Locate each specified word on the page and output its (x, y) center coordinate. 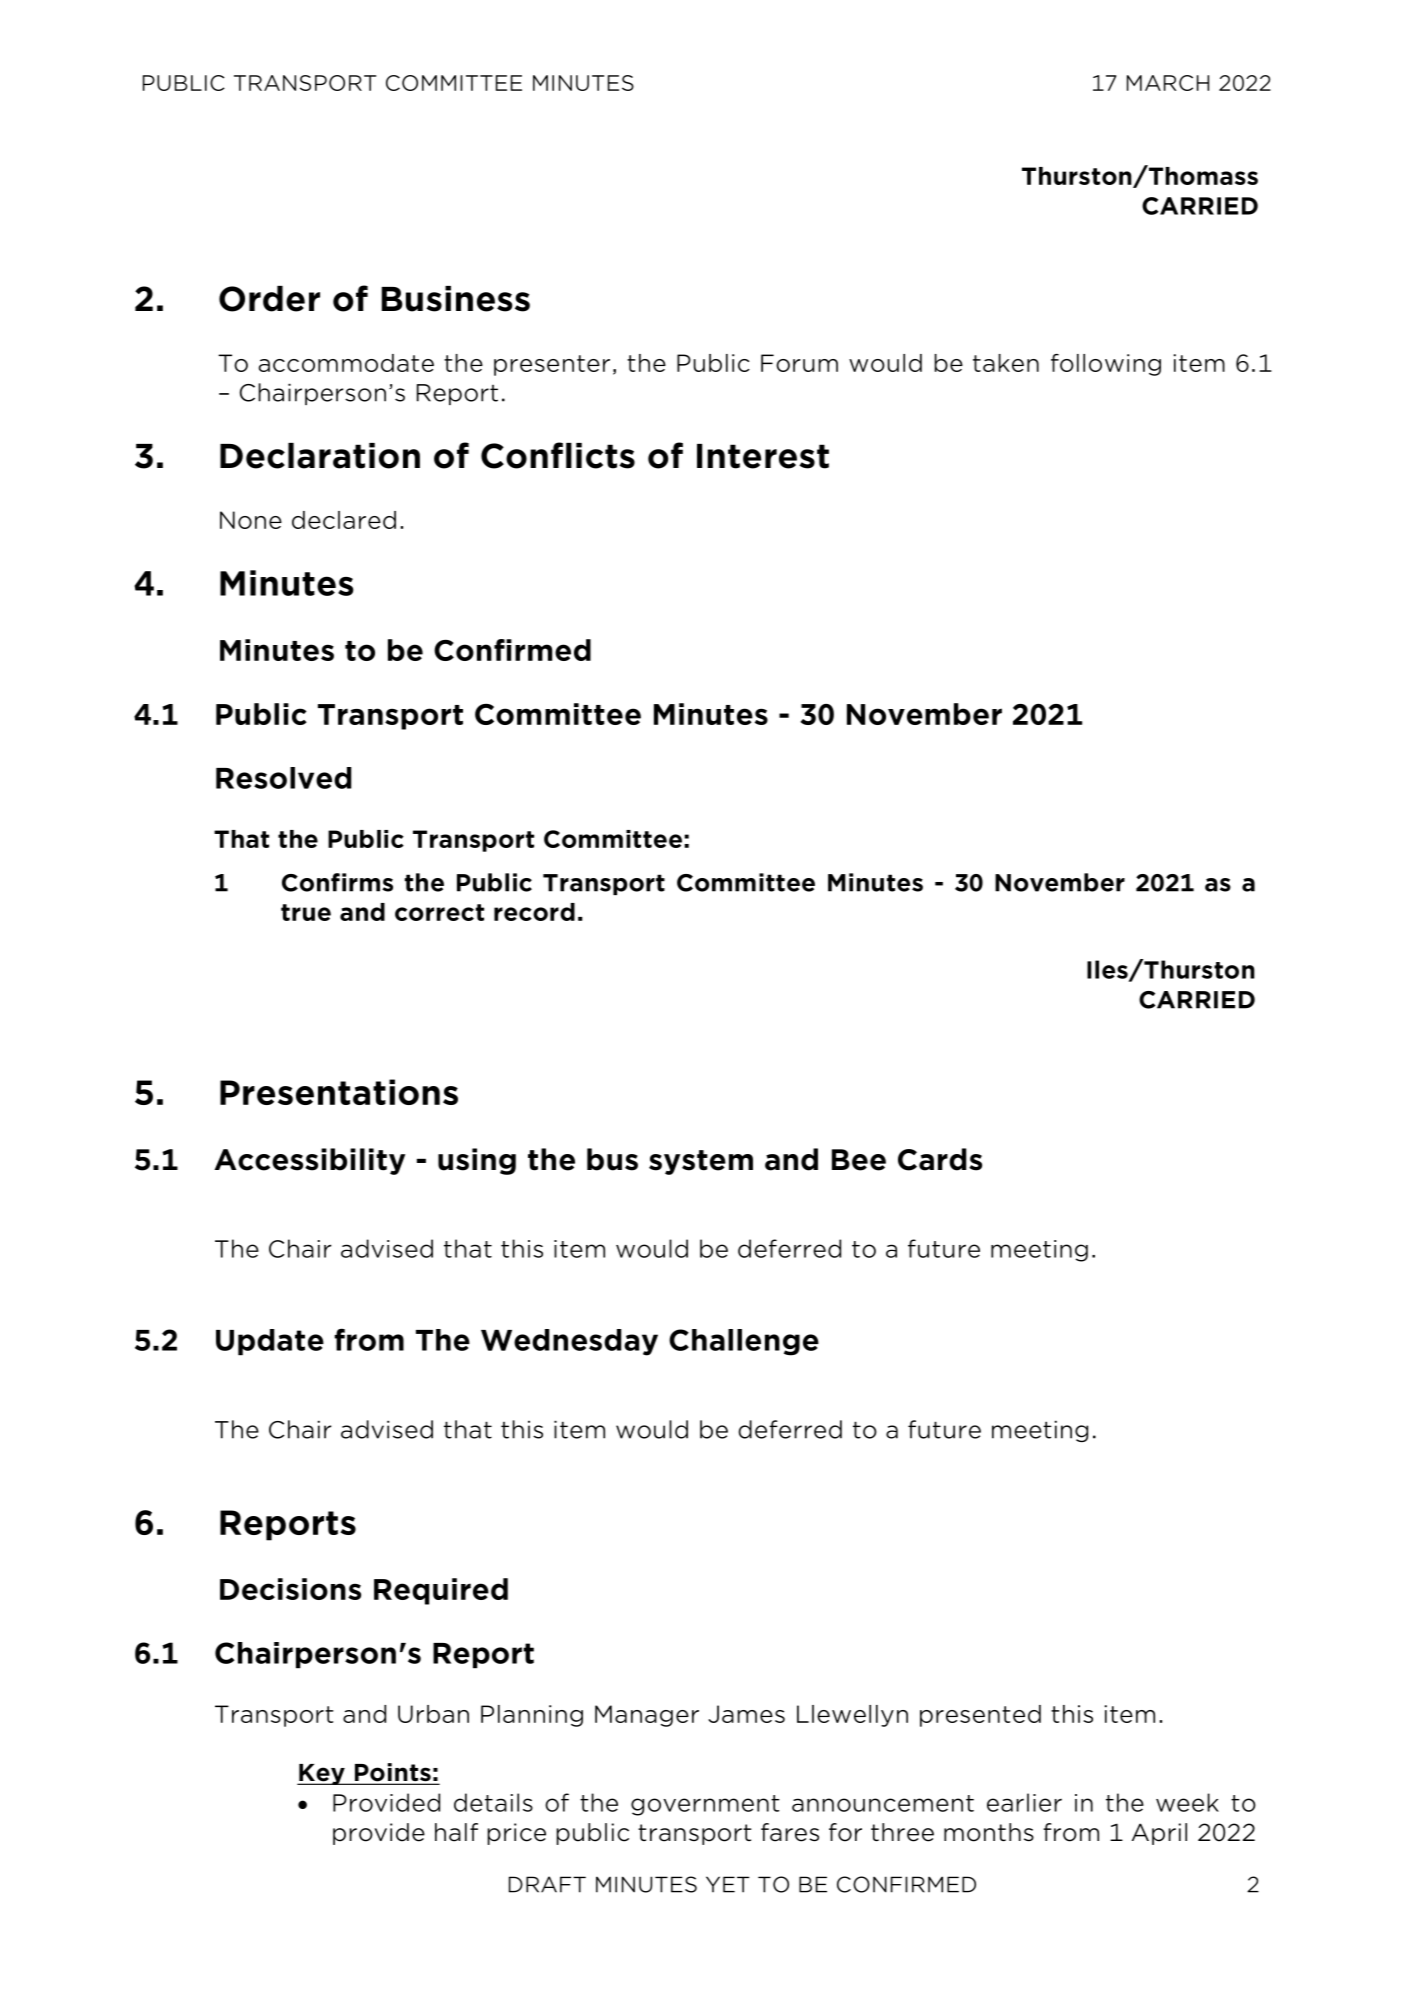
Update (270, 1342)
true (306, 912)
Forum (799, 363)
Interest (763, 456)
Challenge (744, 1342)
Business (456, 299)
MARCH (1168, 83)
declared (344, 520)
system (701, 1162)
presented (980, 1716)
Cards (940, 1159)
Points (393, 1773)
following (1106, 365)
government (705, 1805)
